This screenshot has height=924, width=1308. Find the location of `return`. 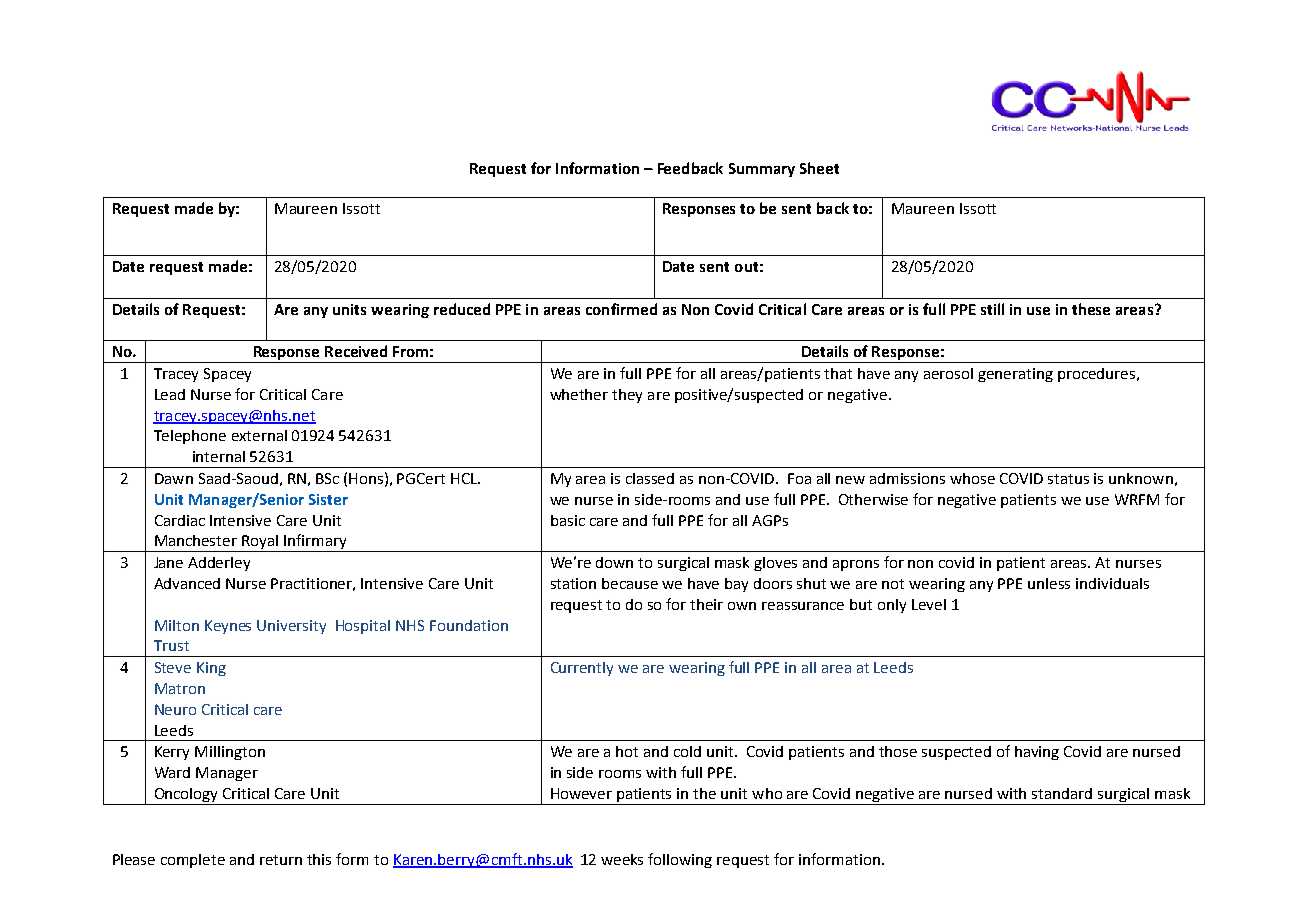

return is located at coordinates (281, 860).
